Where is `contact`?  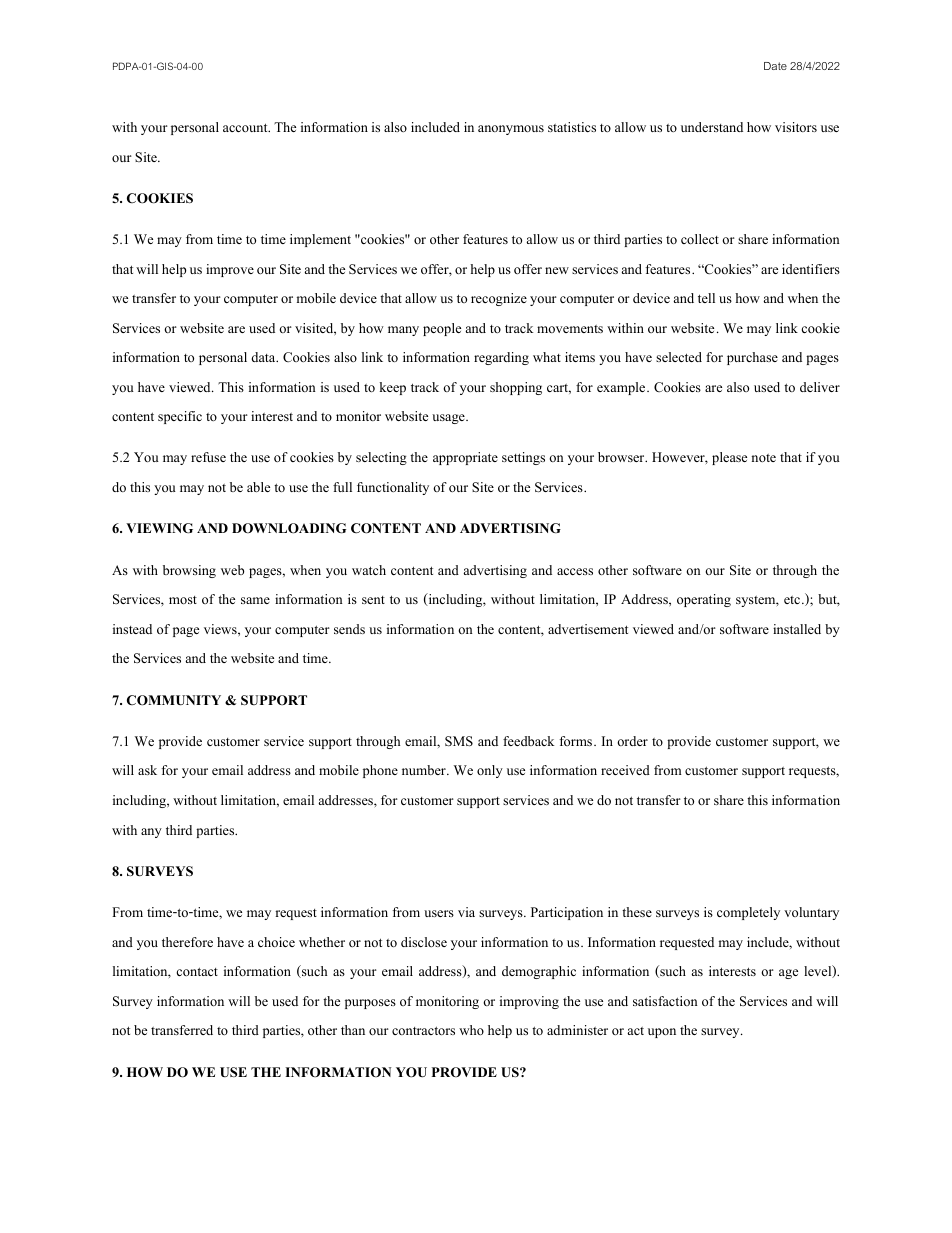 contact is located at coordinates (197, 971).
